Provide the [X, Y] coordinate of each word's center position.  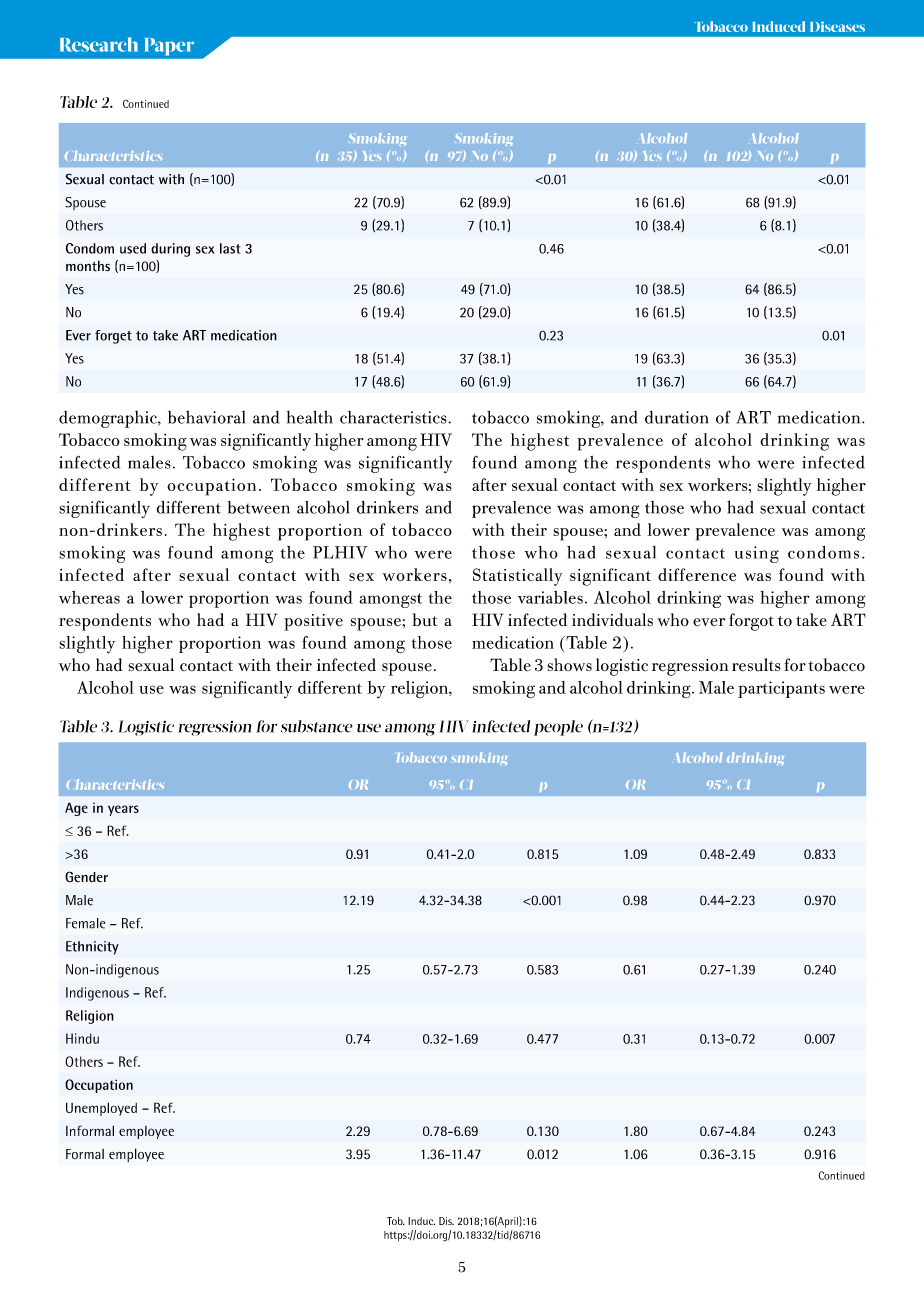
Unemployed [101, 1109]
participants [781, 689]
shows [569, 664]
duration [676, 417]
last [230, 248]
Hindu [82, 1038]
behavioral [206, 417]
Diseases [837, 26]
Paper [169, 47]
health [310, 417]
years [123, 810]
